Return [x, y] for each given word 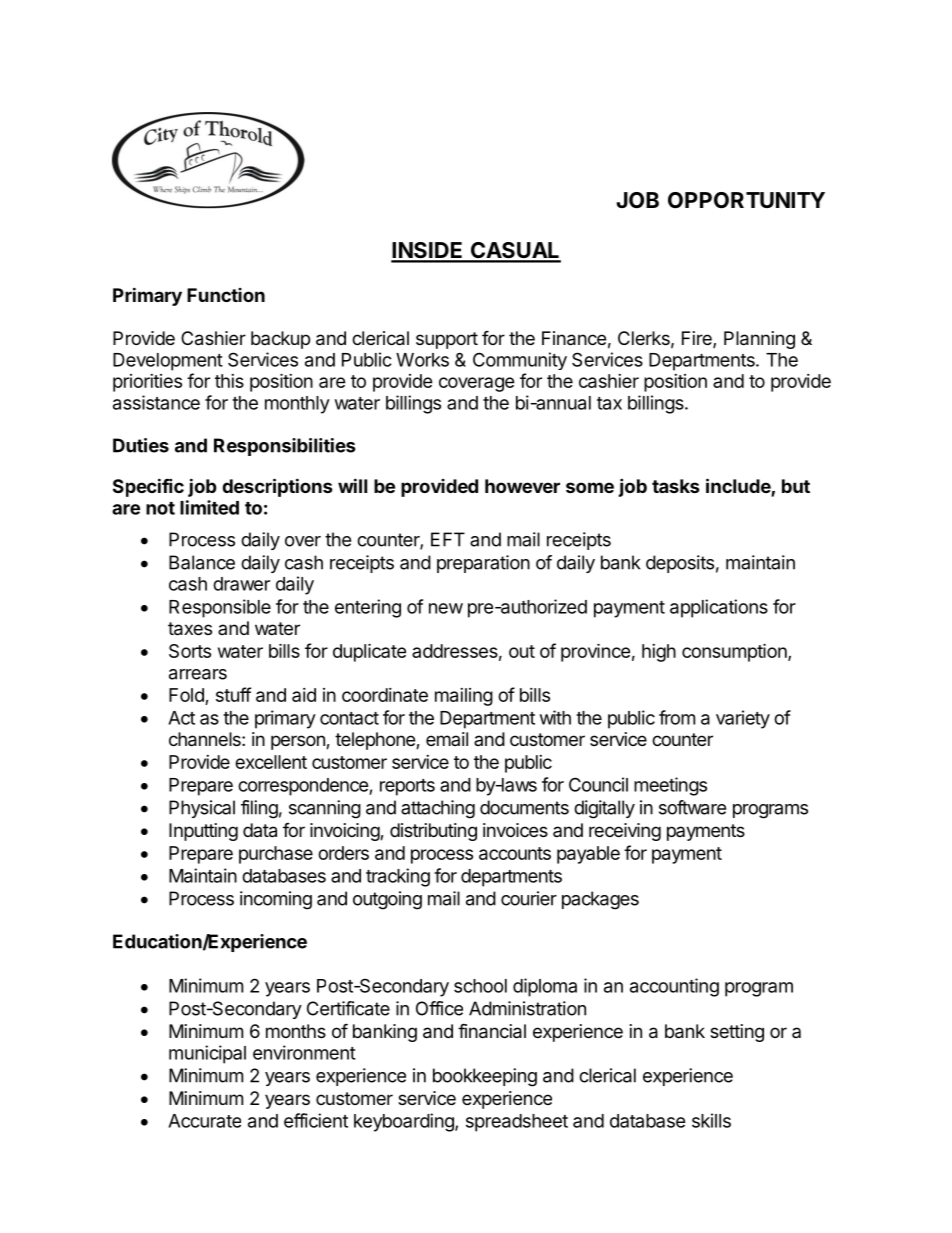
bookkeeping [485, 1077]
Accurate [204, 1121]
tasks [676, 486]
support [447, 340]
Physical [202, 809]
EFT [448, 539]
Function [226, 295]
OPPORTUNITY [746, 200]
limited [209, 507]
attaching [438, 809]
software [692, 807]
